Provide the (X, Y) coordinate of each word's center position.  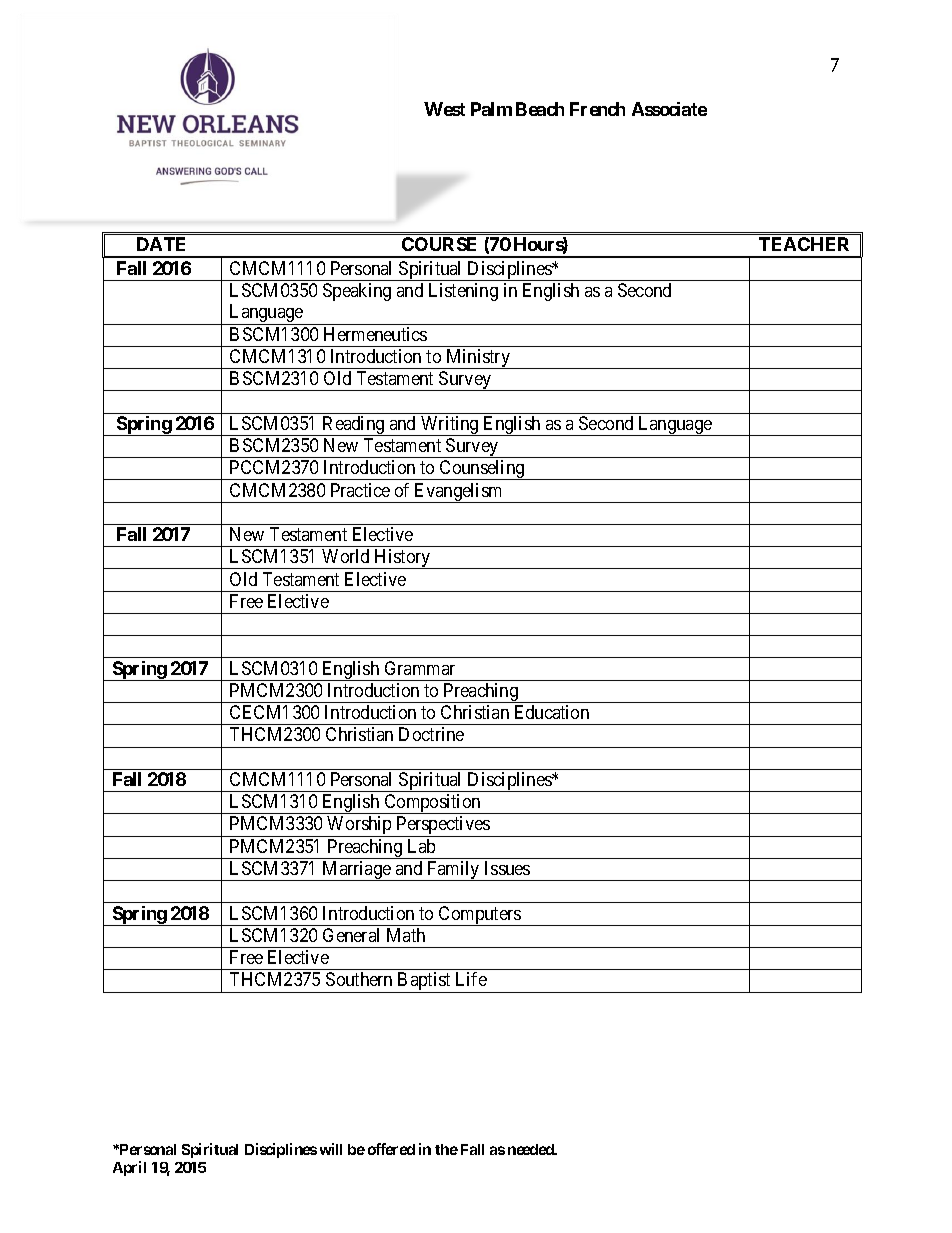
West (444, 109)
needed (532, 1149)
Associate (669, 109)
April (129, 1168)
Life (471, 979)
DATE (161, 244)
